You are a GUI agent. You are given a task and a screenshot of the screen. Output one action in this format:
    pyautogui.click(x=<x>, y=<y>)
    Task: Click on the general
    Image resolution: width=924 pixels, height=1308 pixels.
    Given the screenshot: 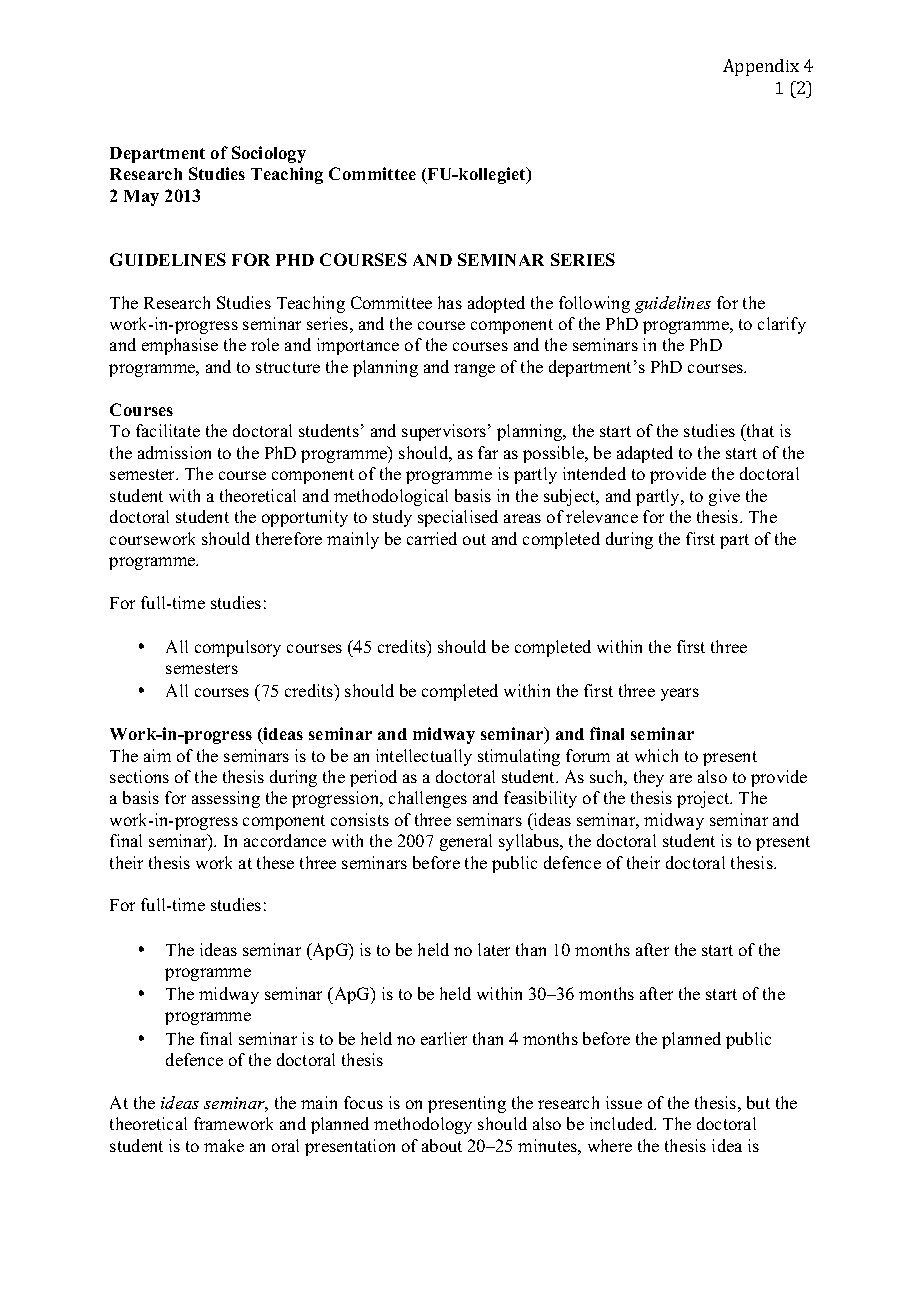 What is the action you would take?
    pyautogui.click(x=466, y=842)
